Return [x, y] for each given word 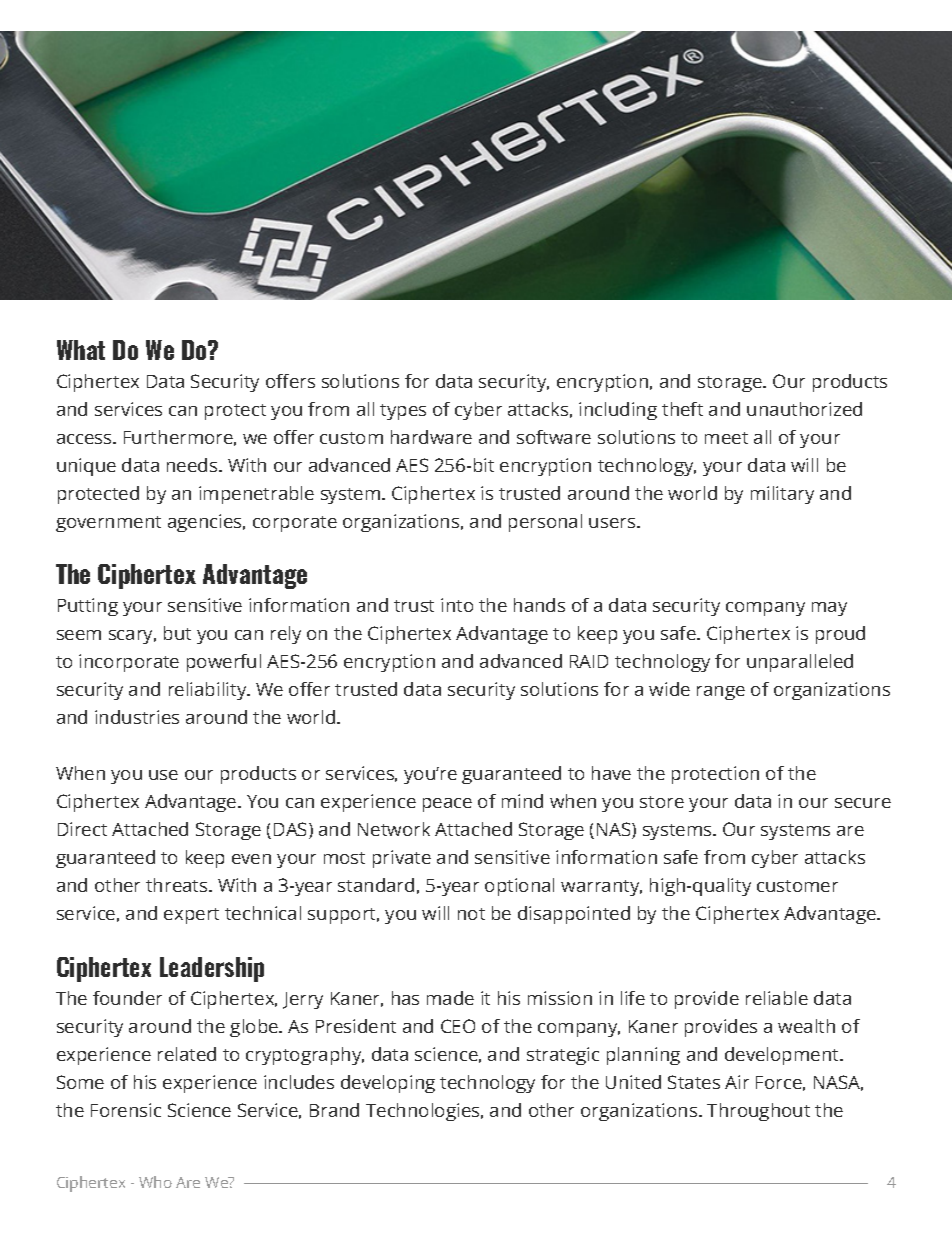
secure [863, 803]
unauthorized [804, 409]
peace [447, 805]
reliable [777, 998]
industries [137, 717]
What [81, 350]
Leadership [212, 969]
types [403, 412]
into [457, 605]
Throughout [758, 1112]
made [450, 998]
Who [155, 1182]
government [108, 524]
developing [388, 1084]
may [829, 609]
